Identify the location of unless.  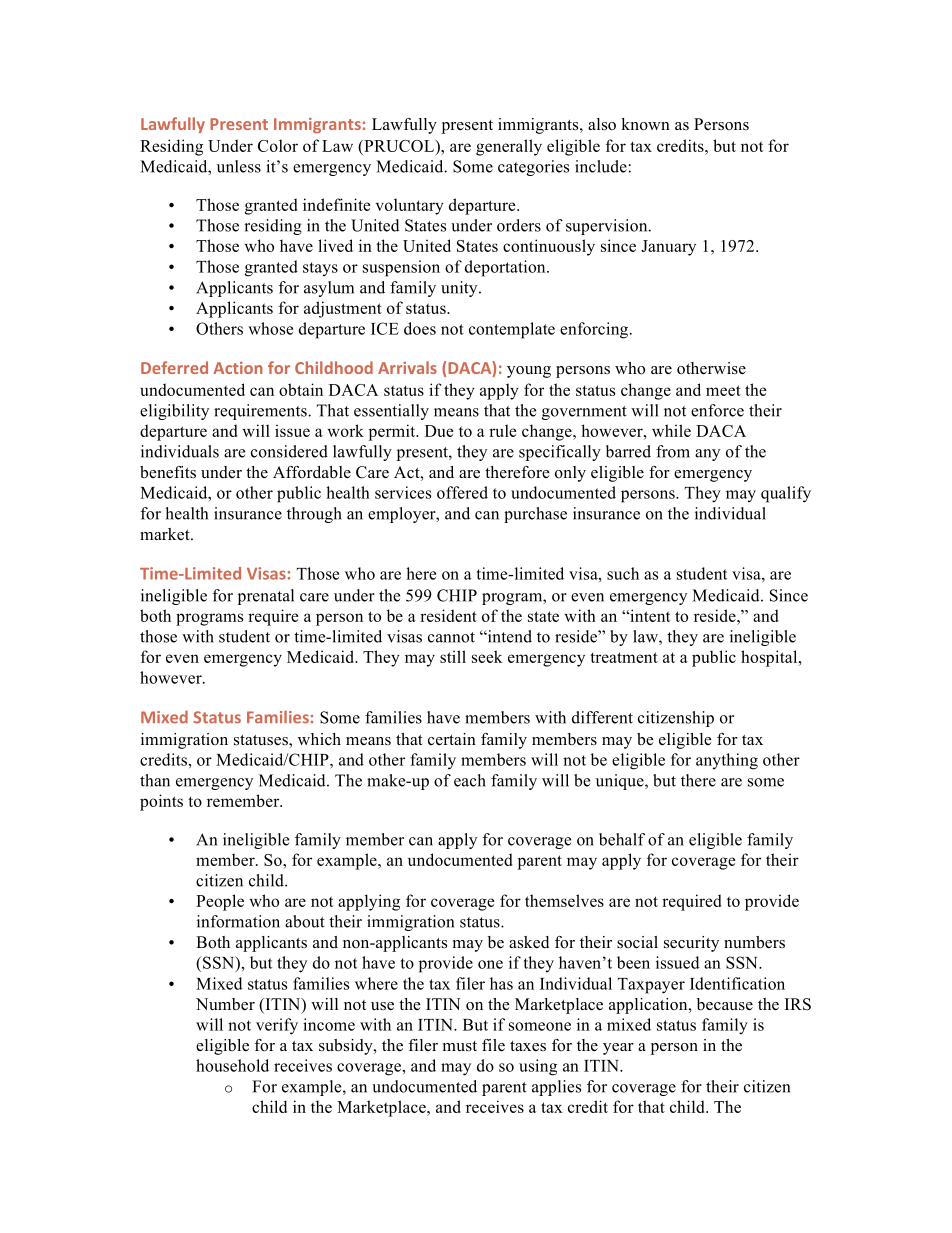
(239, 166).
